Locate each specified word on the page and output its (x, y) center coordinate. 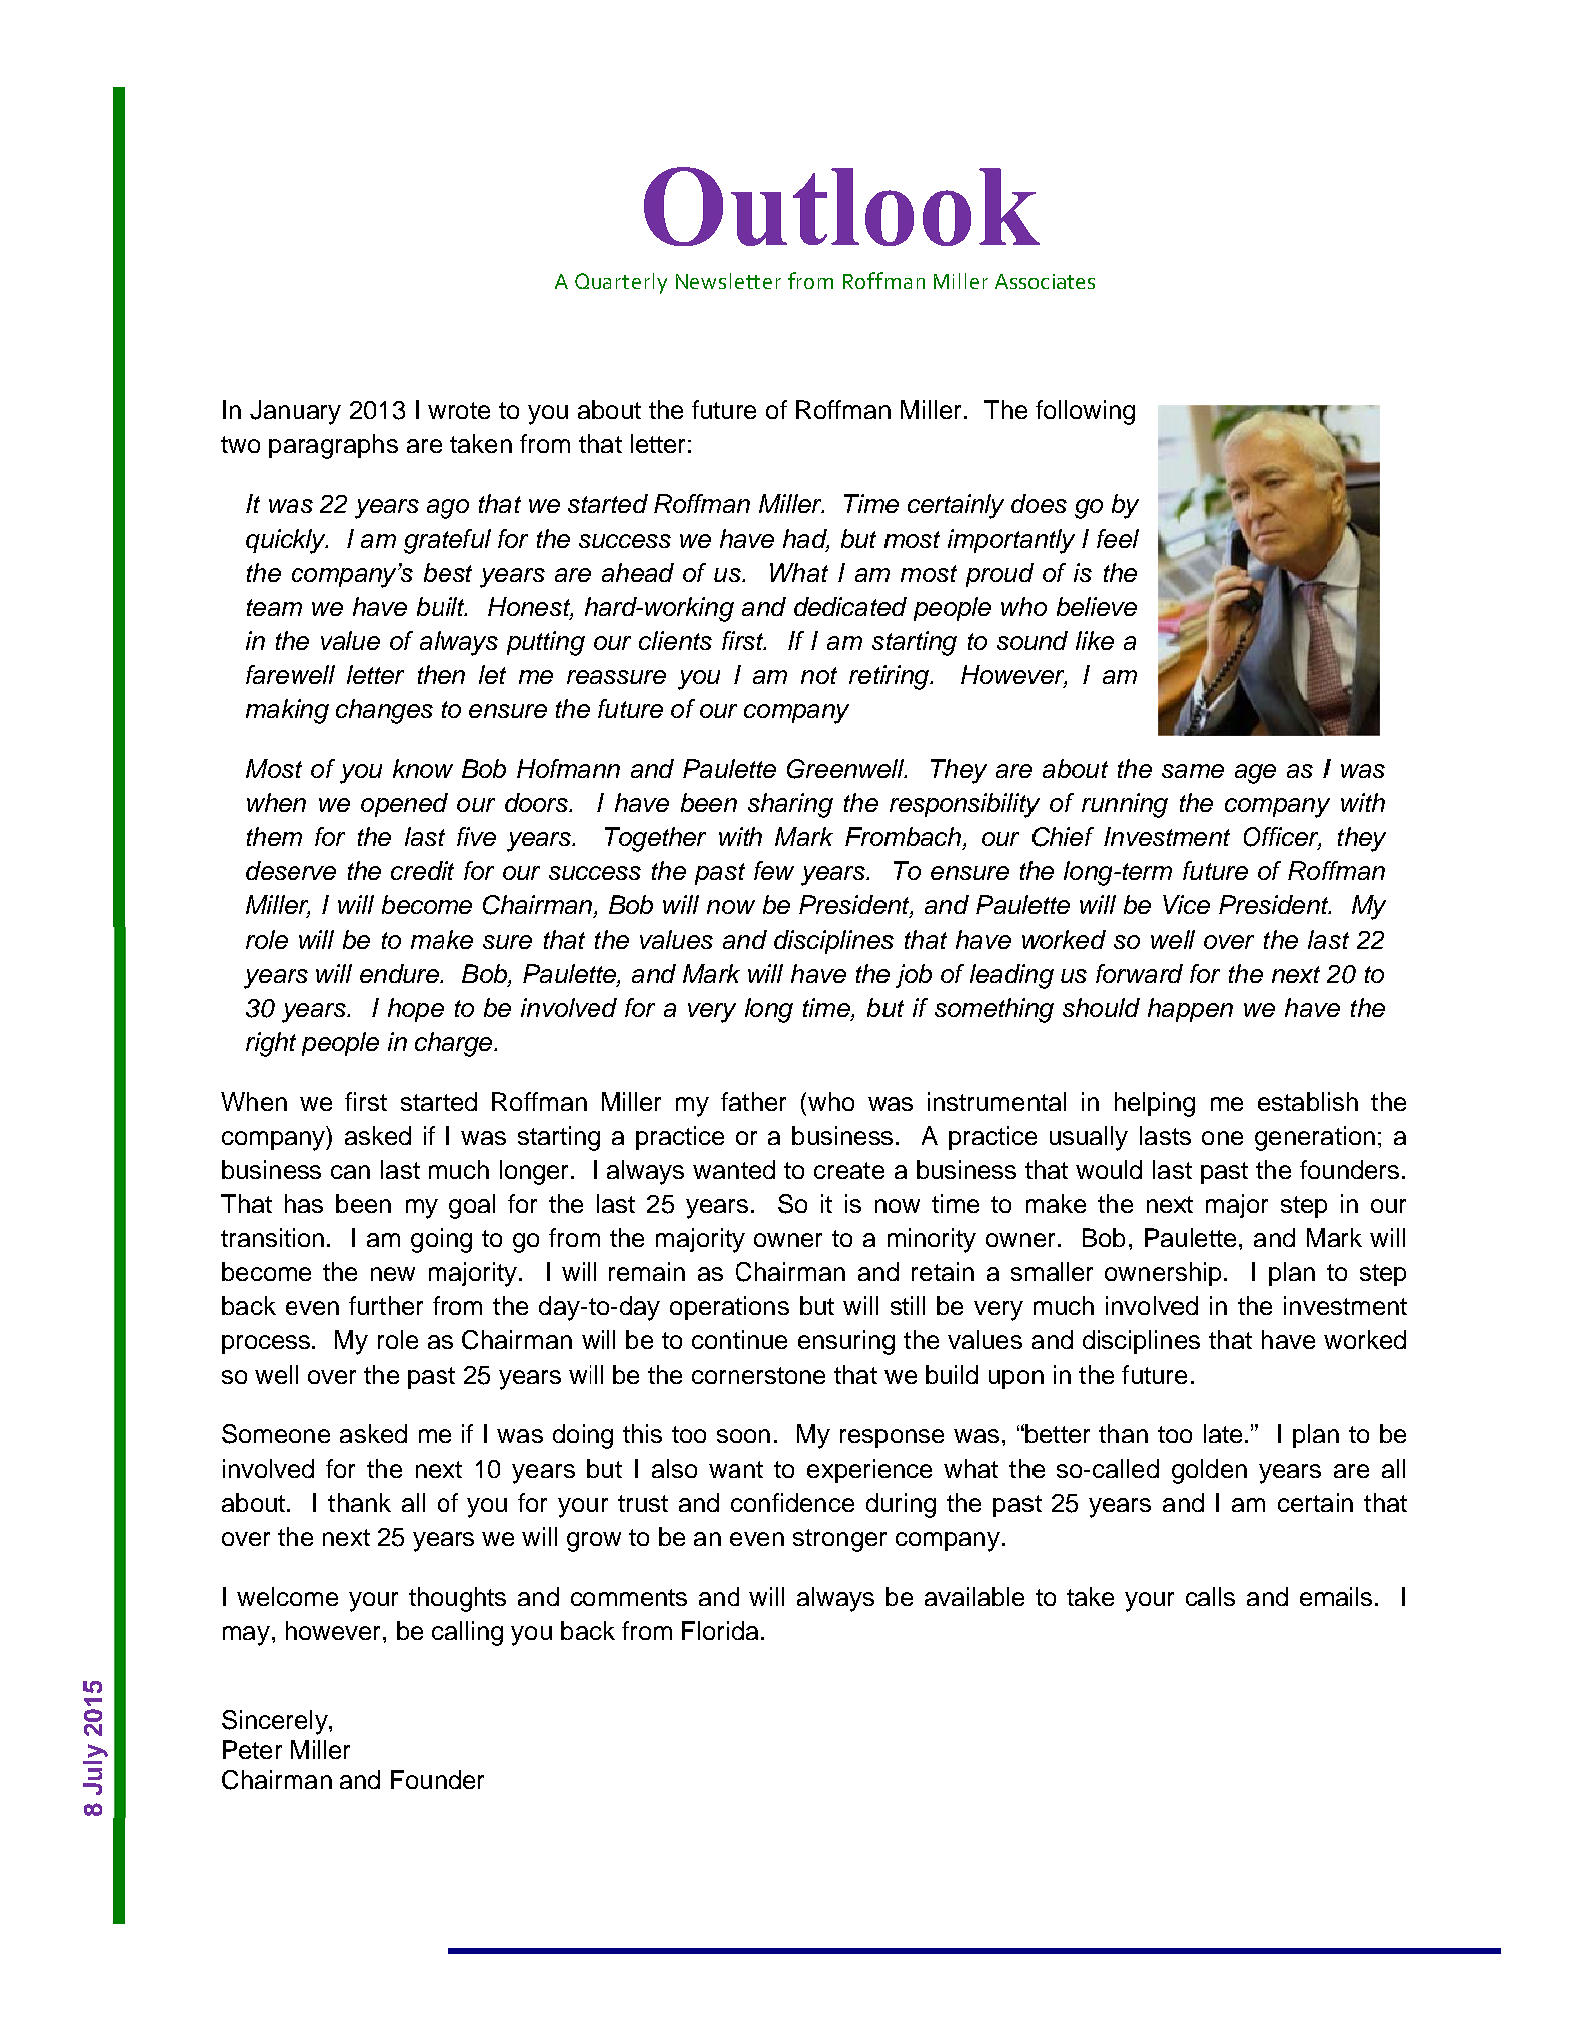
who (831, 1101)
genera (1295, 1141)
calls (1210, 1596)
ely (312, 1722)
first (366, 1101)
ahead (638, 572)
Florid (713, 1630)
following (1085, 412)
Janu (277, 410)
